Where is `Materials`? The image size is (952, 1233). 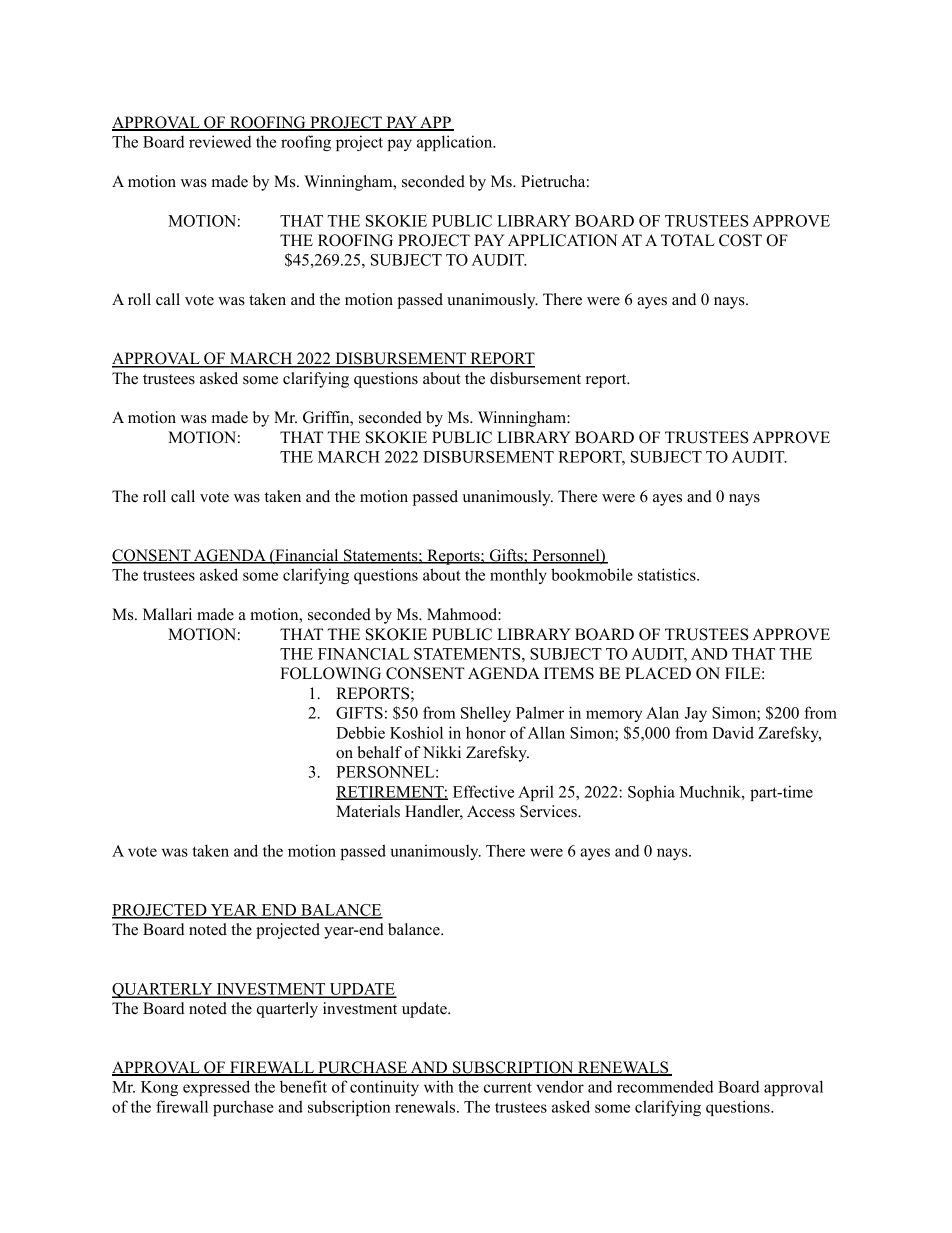
Materials is located at coordinates (368, 811).
